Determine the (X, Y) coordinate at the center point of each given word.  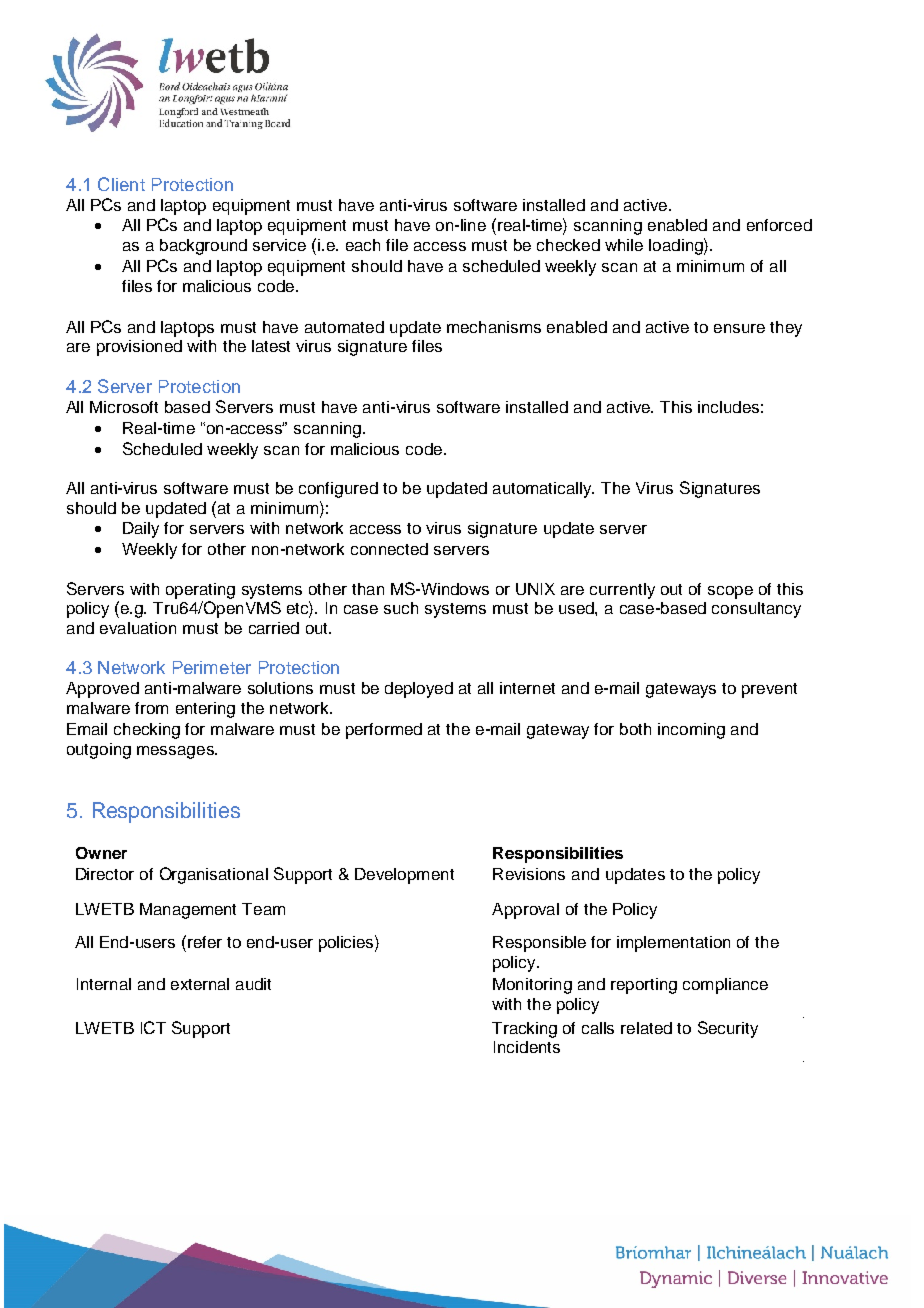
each (363, 245)
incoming (691, 731)
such (401, 608)
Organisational (214, 875)
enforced (779, 225)
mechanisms (494, 327)
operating (200, 591)
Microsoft (124, 407)
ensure (739, 328)
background (203, 247)
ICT (153, 1027)
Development (404, 876)
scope (730, 592)
